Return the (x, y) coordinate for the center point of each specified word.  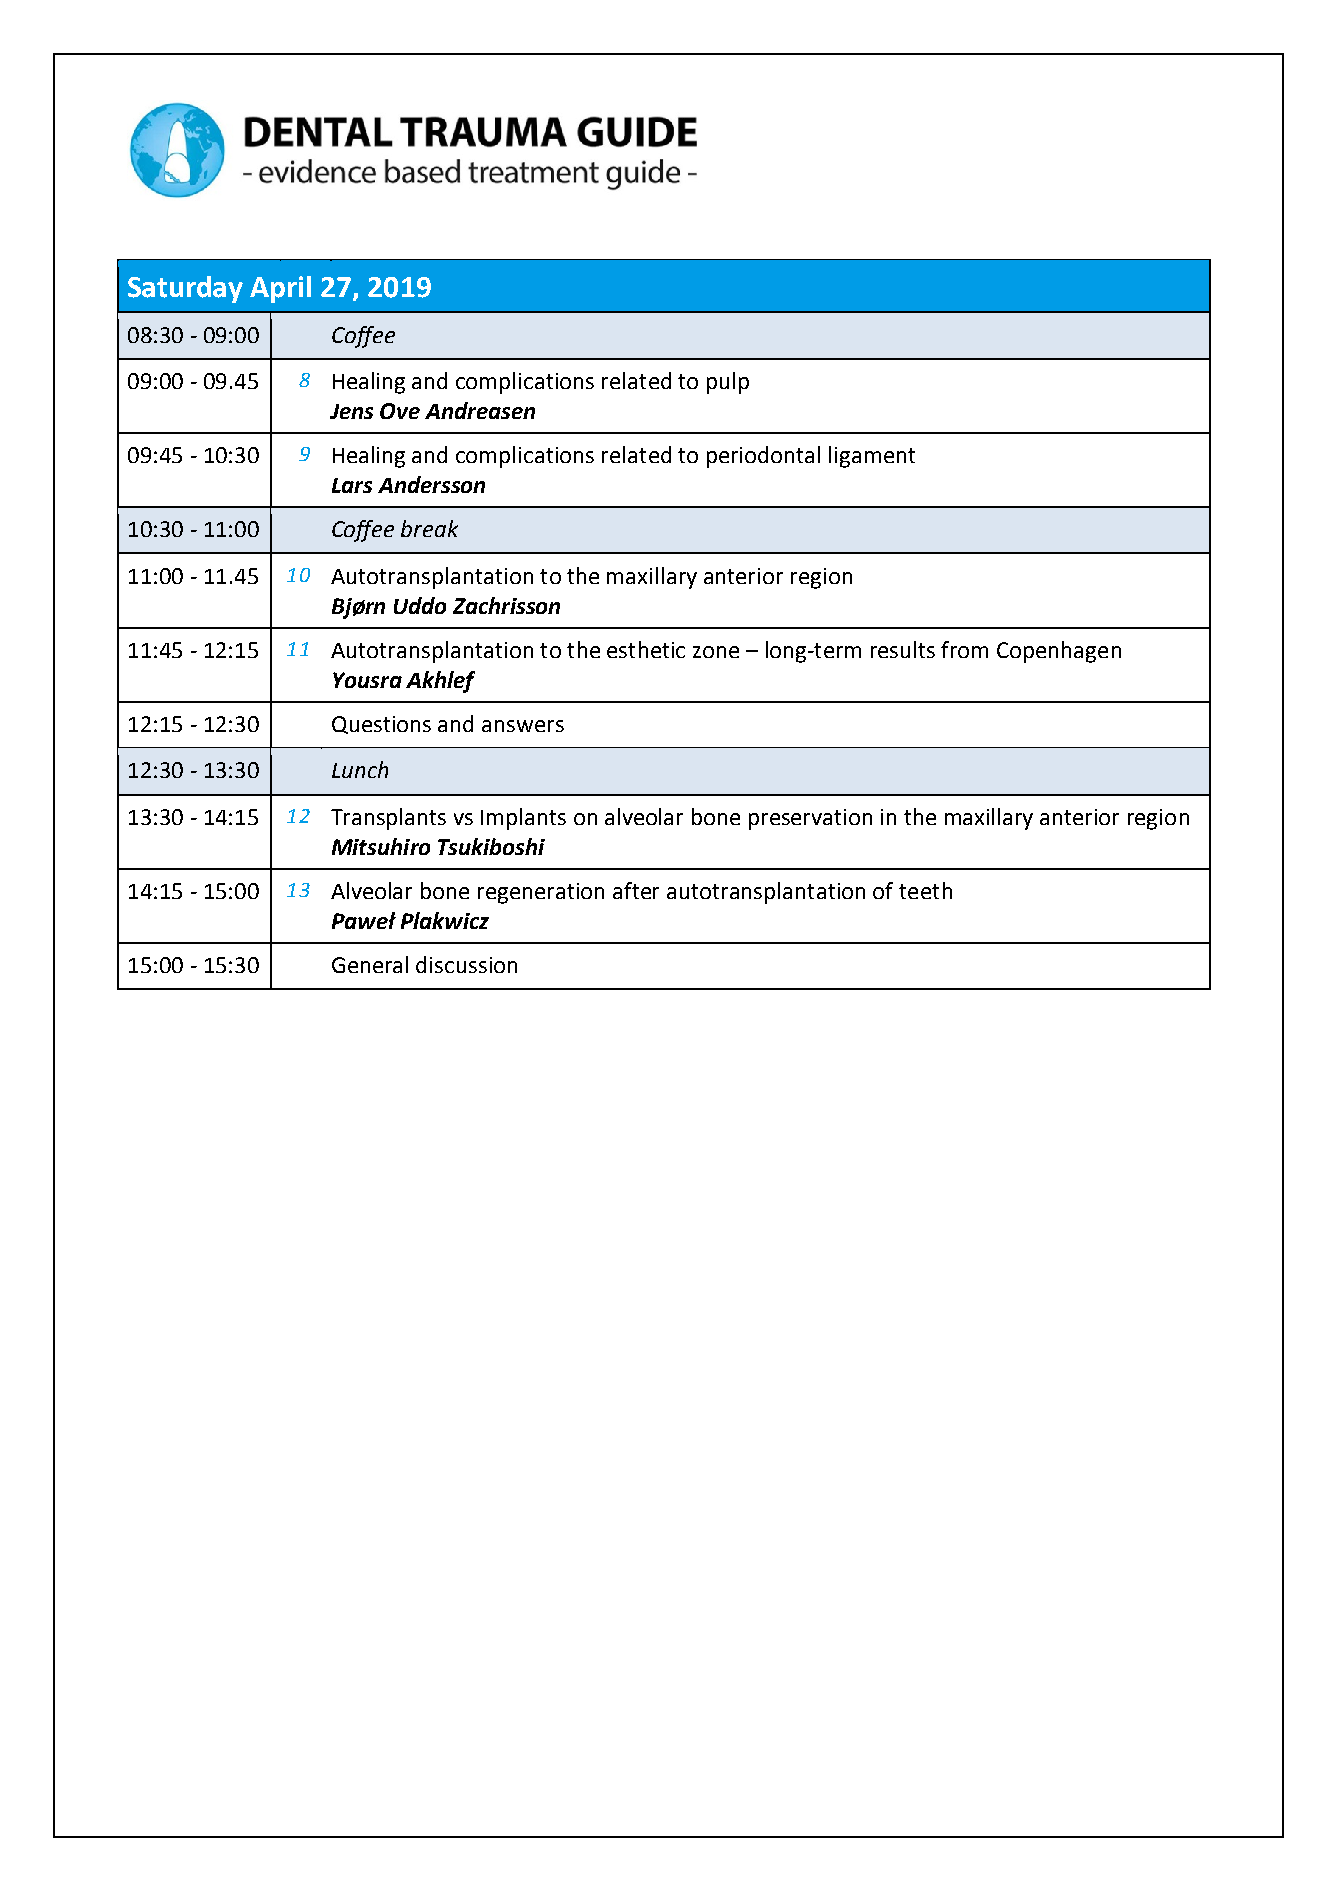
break (429, 528)
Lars (352, 485)
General (370, 964)
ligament (872, 457)
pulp (728, 383)
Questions (381, 725)
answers (523, 726)
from (964, 649)
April (280, 289)
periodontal (763, 457)
